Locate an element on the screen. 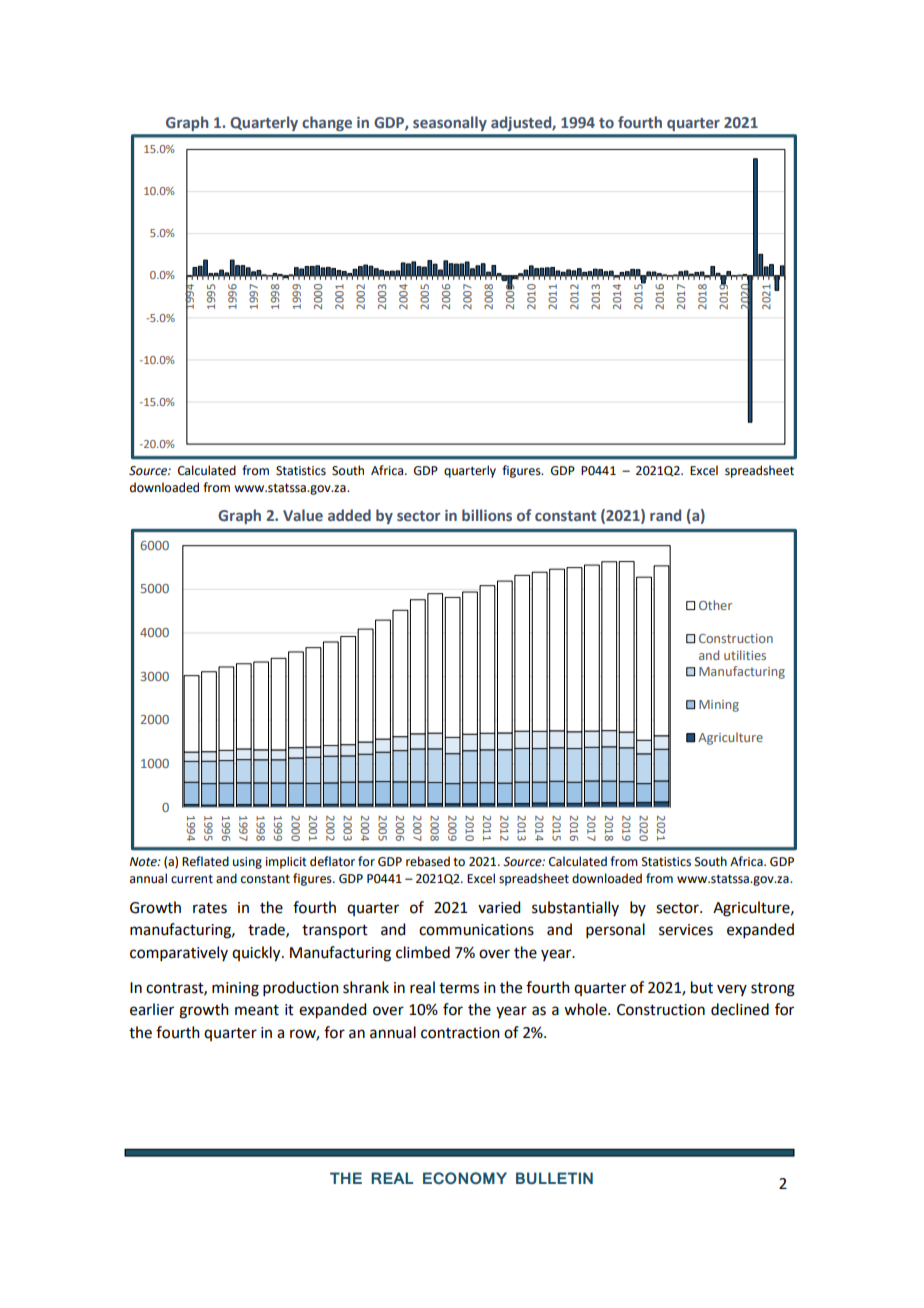 The image size is (924, 1308). rand is located at coordinates (665, 515).
